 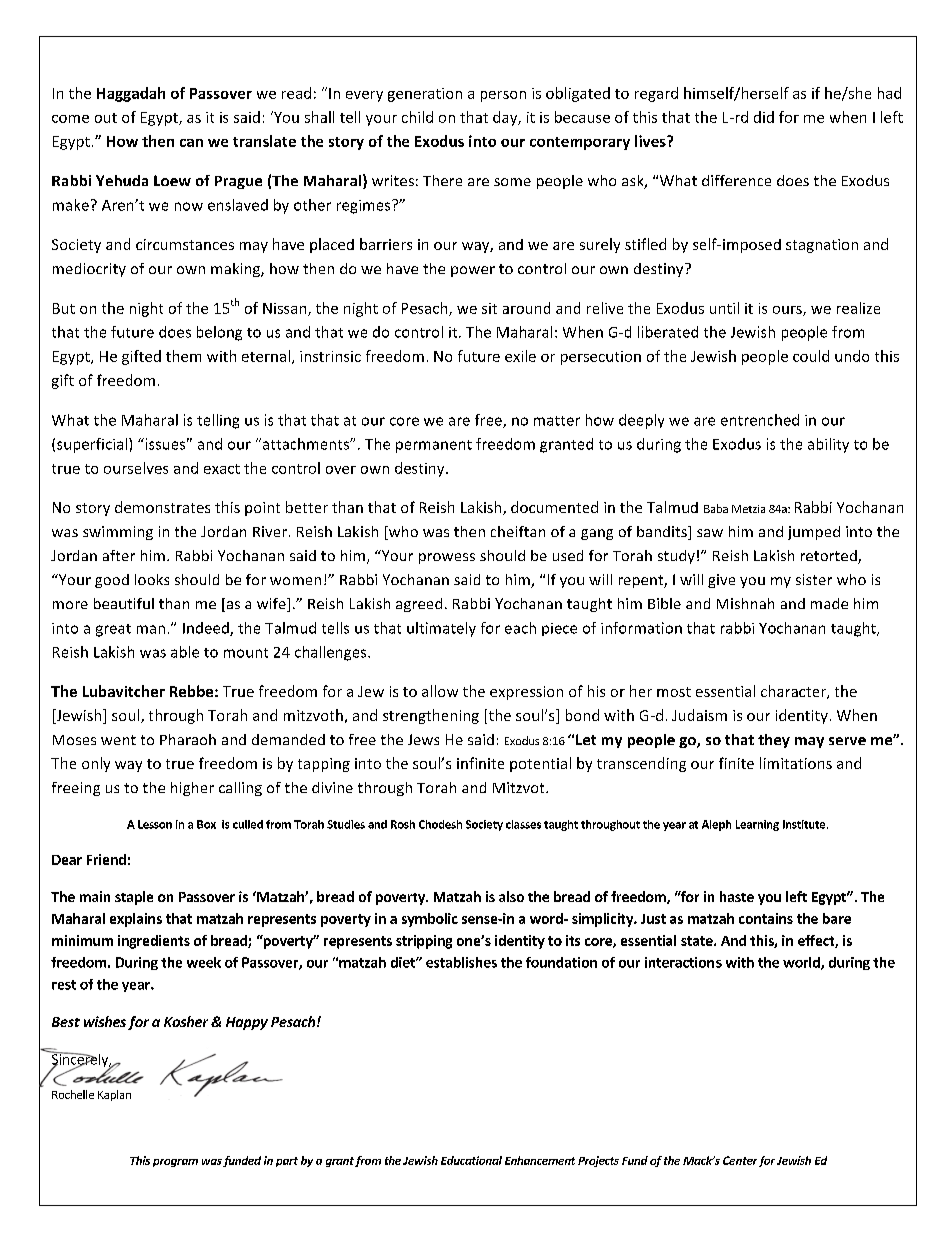 What do you see at coordinates (175, 1163) in the screenshot?
I see `program` at bounding box center [175, 1163].
